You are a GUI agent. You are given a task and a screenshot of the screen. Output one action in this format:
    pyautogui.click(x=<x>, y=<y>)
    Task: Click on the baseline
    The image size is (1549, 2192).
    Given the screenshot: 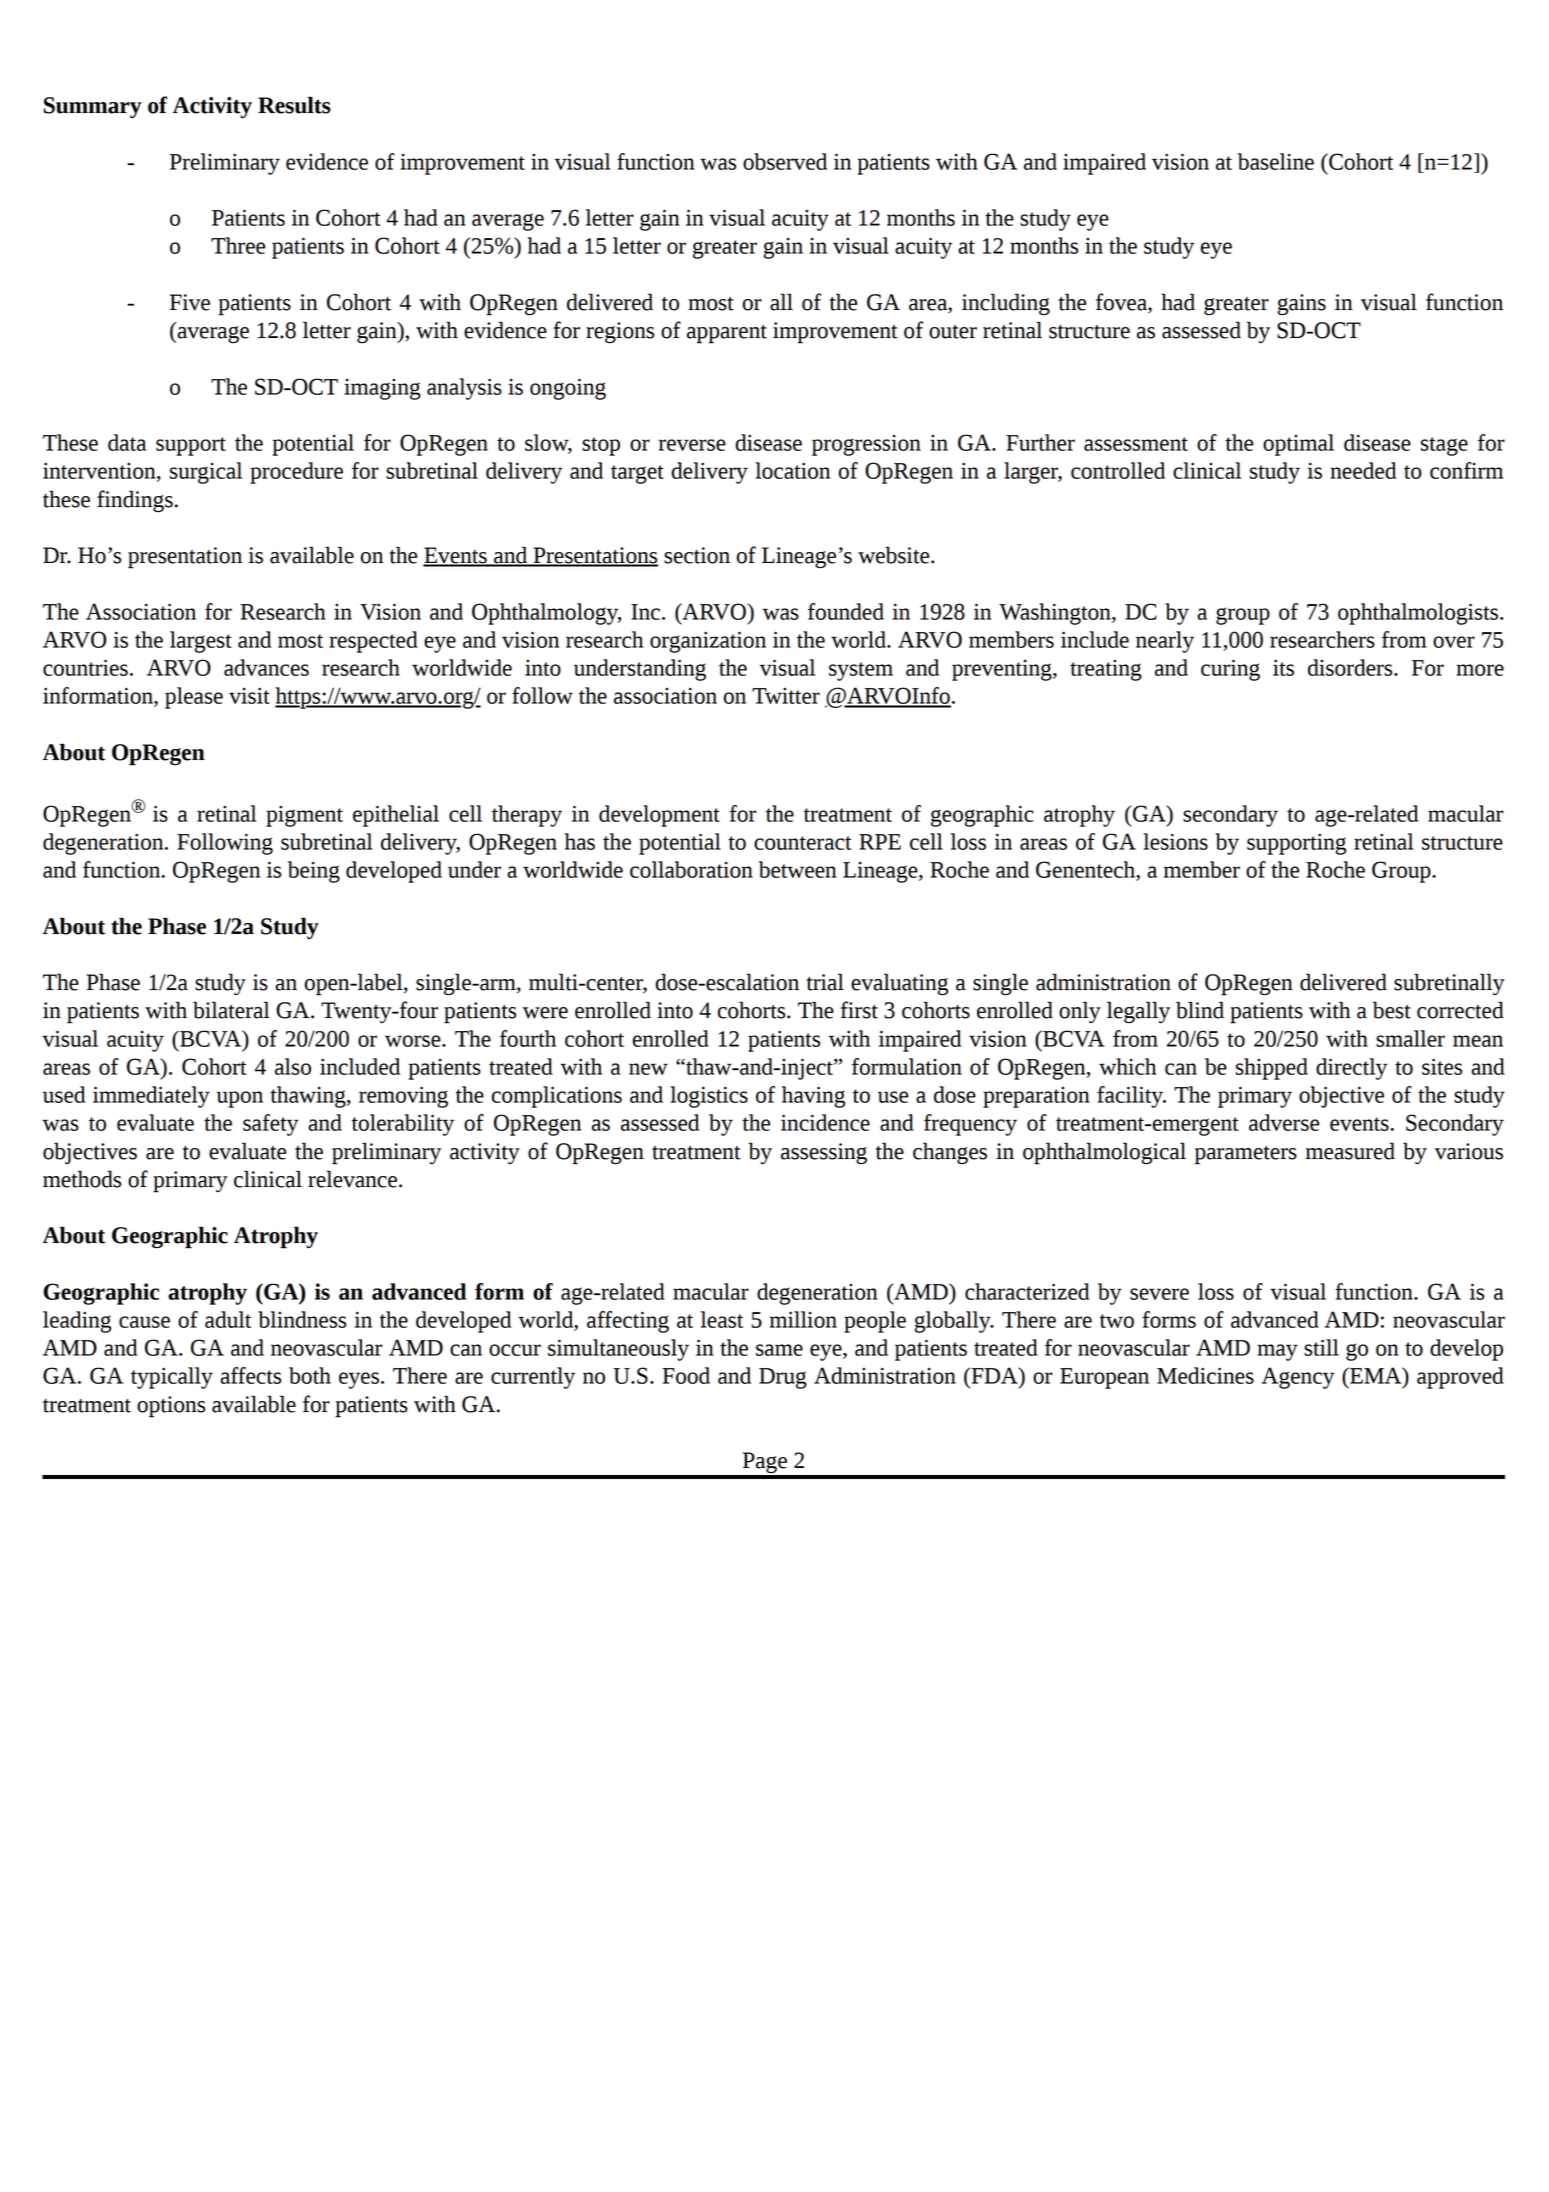 What is the action you would take?
    pyautogui.click(x=1276, y=161)
